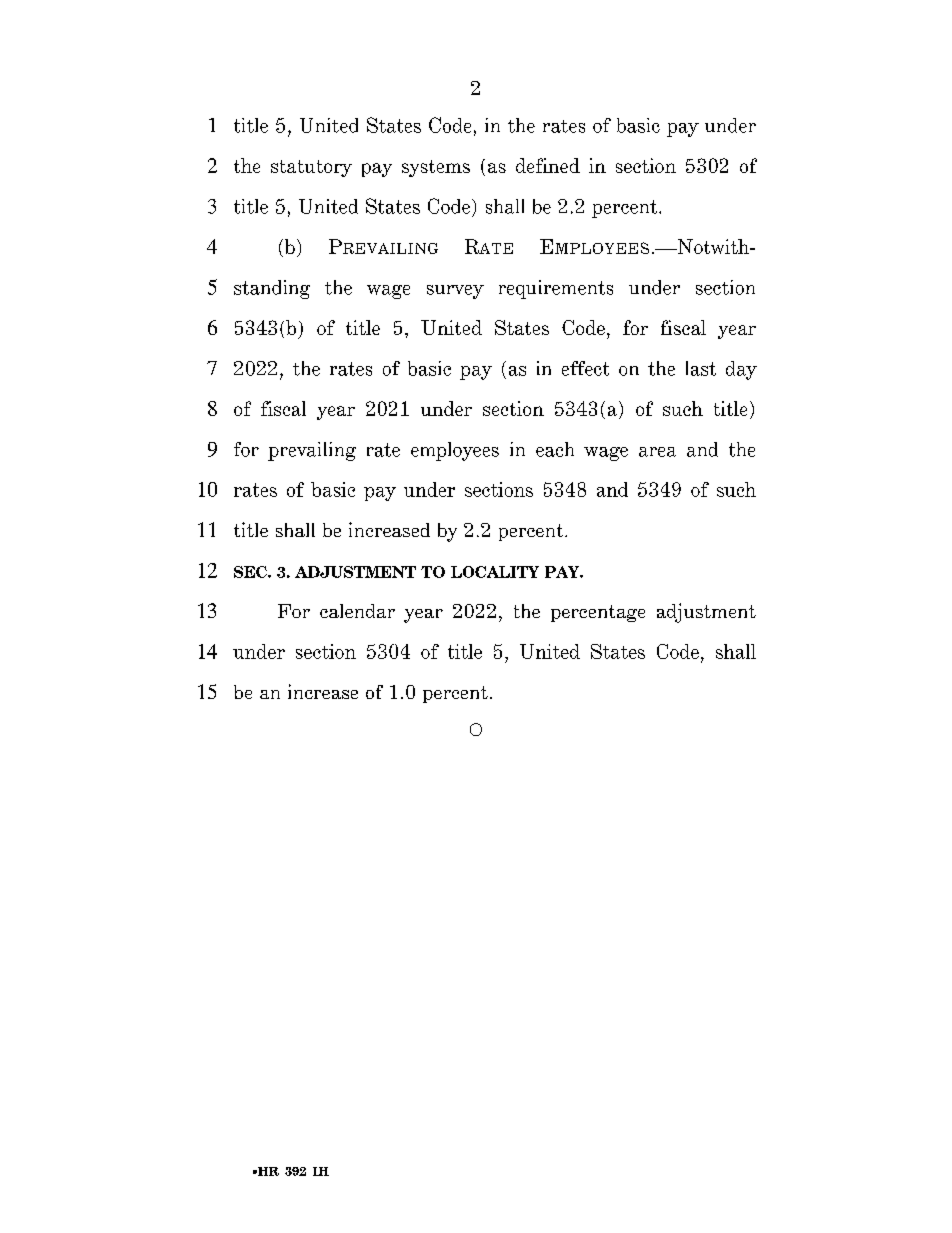 This screenshot has width=952, height=1233. Describe the element at coordinates (455, 292) in the screenshot. I see `survey` at that location.
